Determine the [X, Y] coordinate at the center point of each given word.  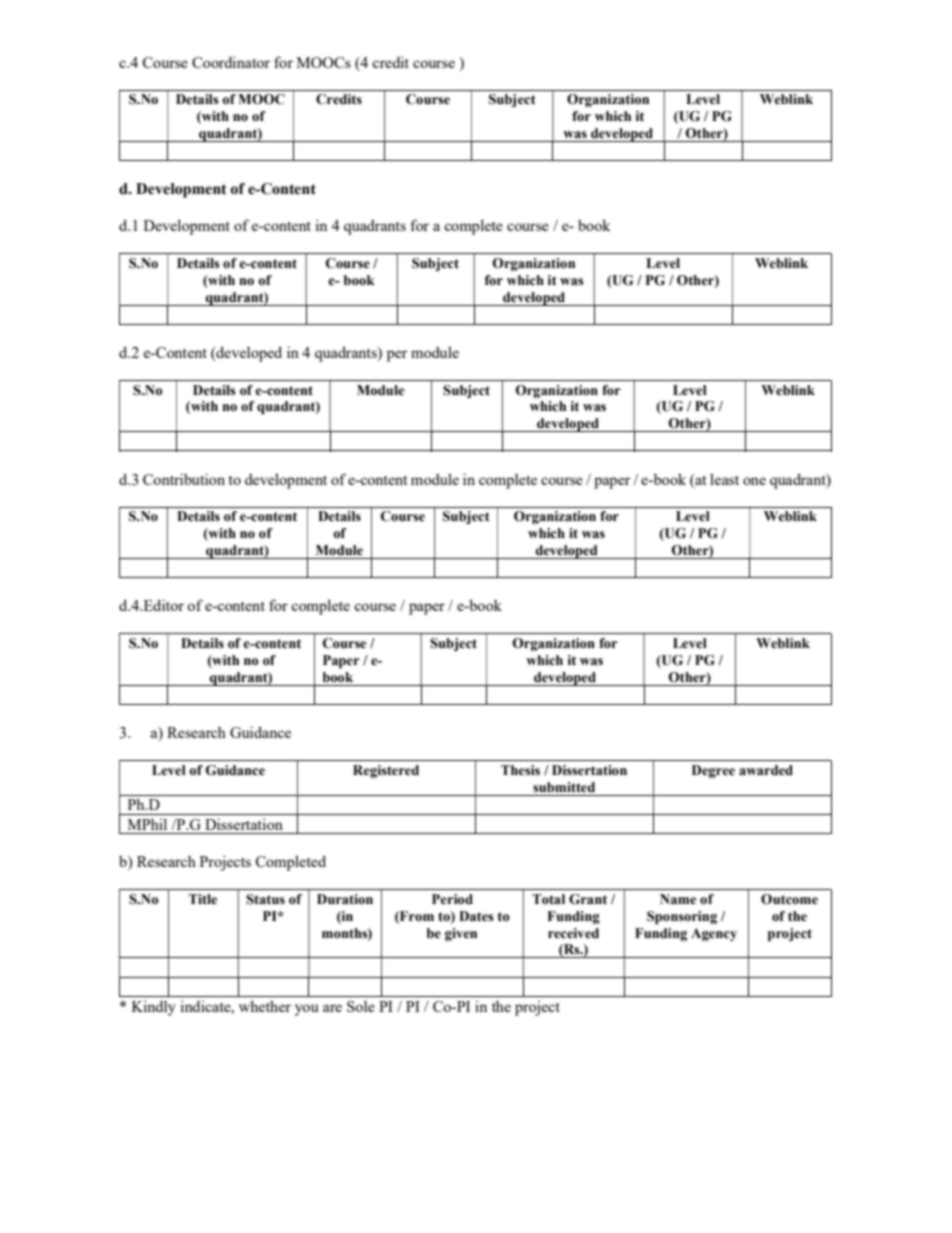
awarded [766, 770]
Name [678, 899]
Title [202, 899]
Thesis [520, 770]
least [724, 479]
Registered [386, 772]
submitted [564, 787]
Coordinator [231, 62]
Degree [713, 771]
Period [452, 899]
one [754, 481]
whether [265, 1006]
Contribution [184, 479]
